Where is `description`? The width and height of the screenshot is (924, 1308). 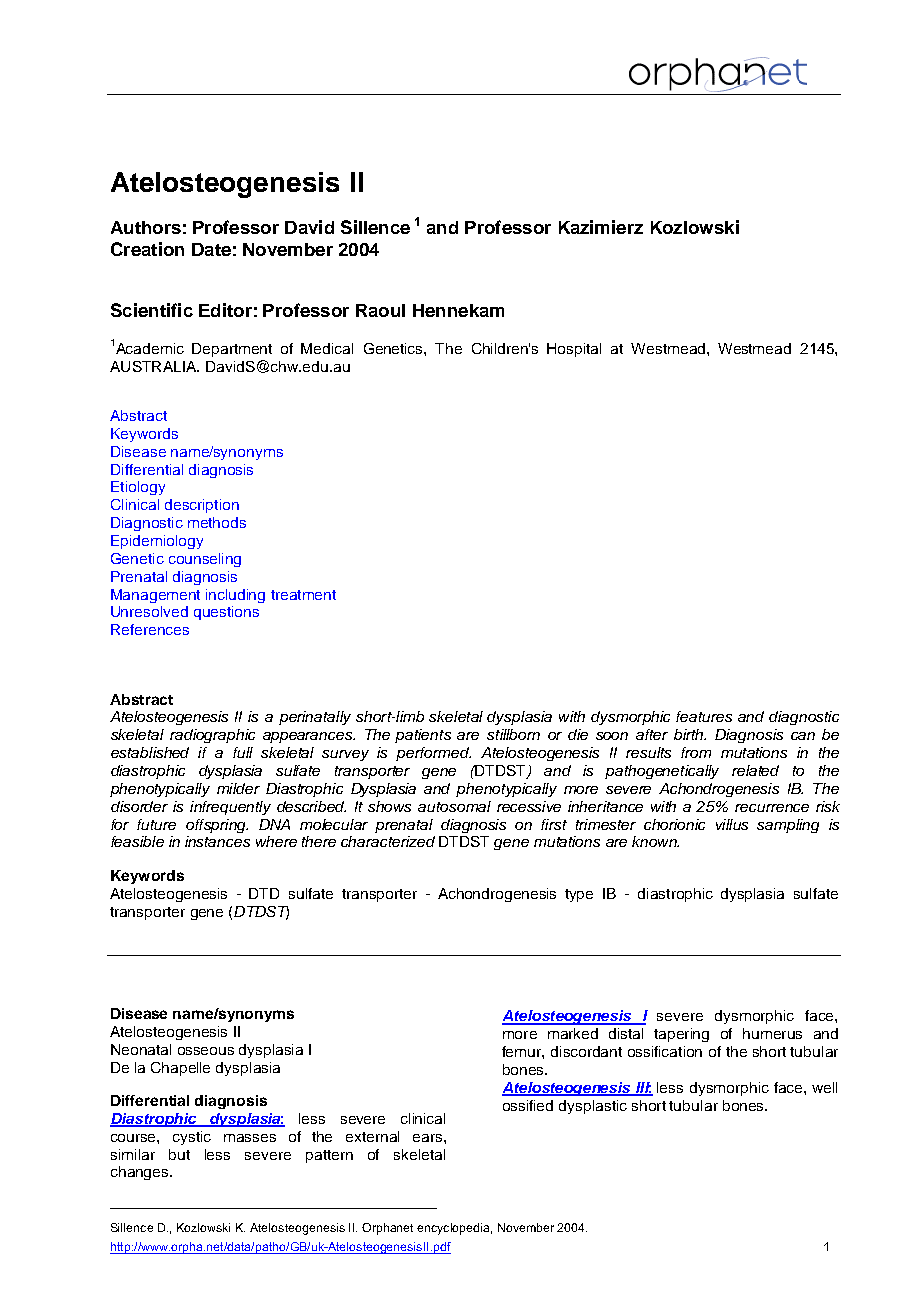 description is located at coordinates (202, 506).
